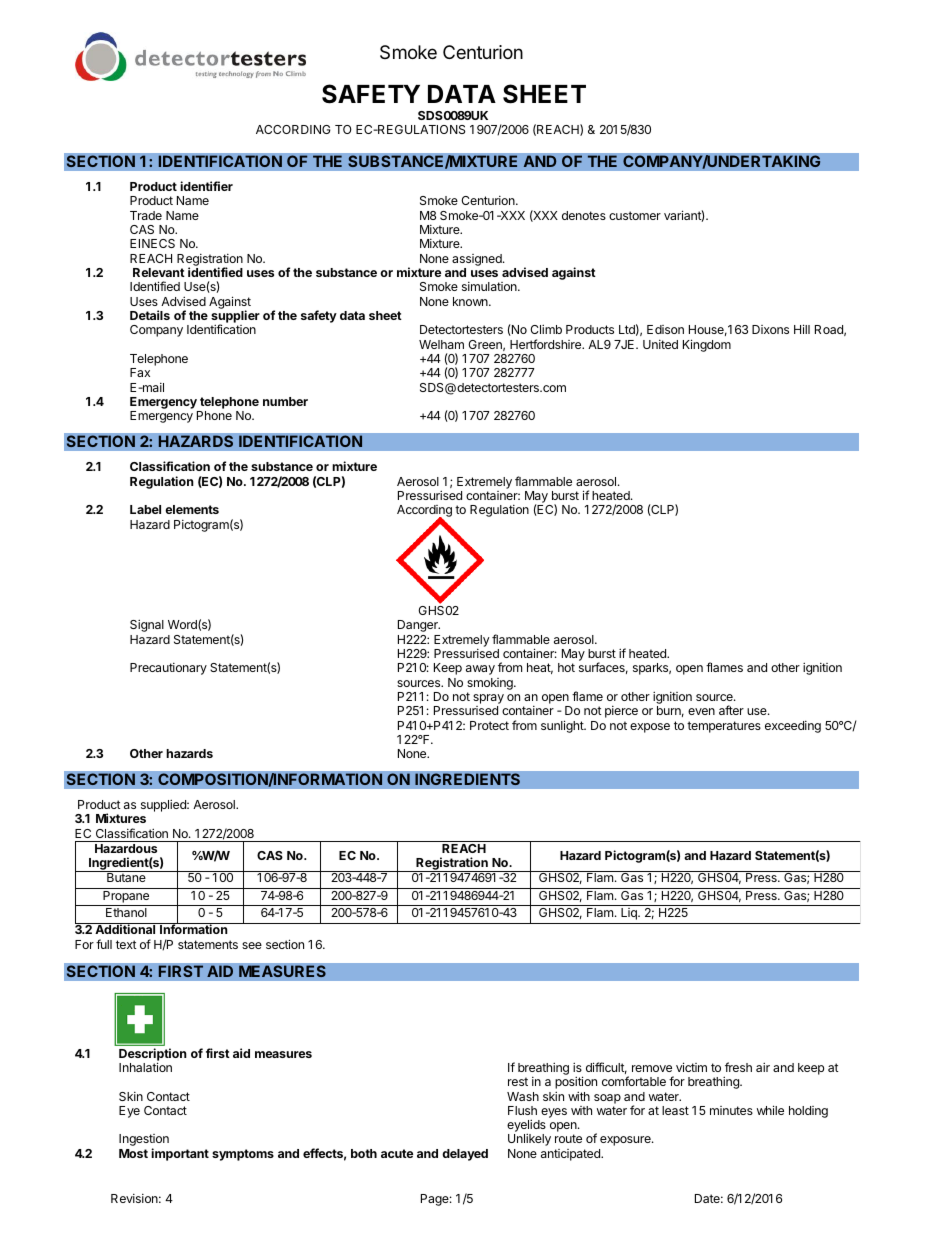 This image has width=952, height=1233. Describe the element at coordinates (465, 1155) in the image. I see `delayed` at that location.
